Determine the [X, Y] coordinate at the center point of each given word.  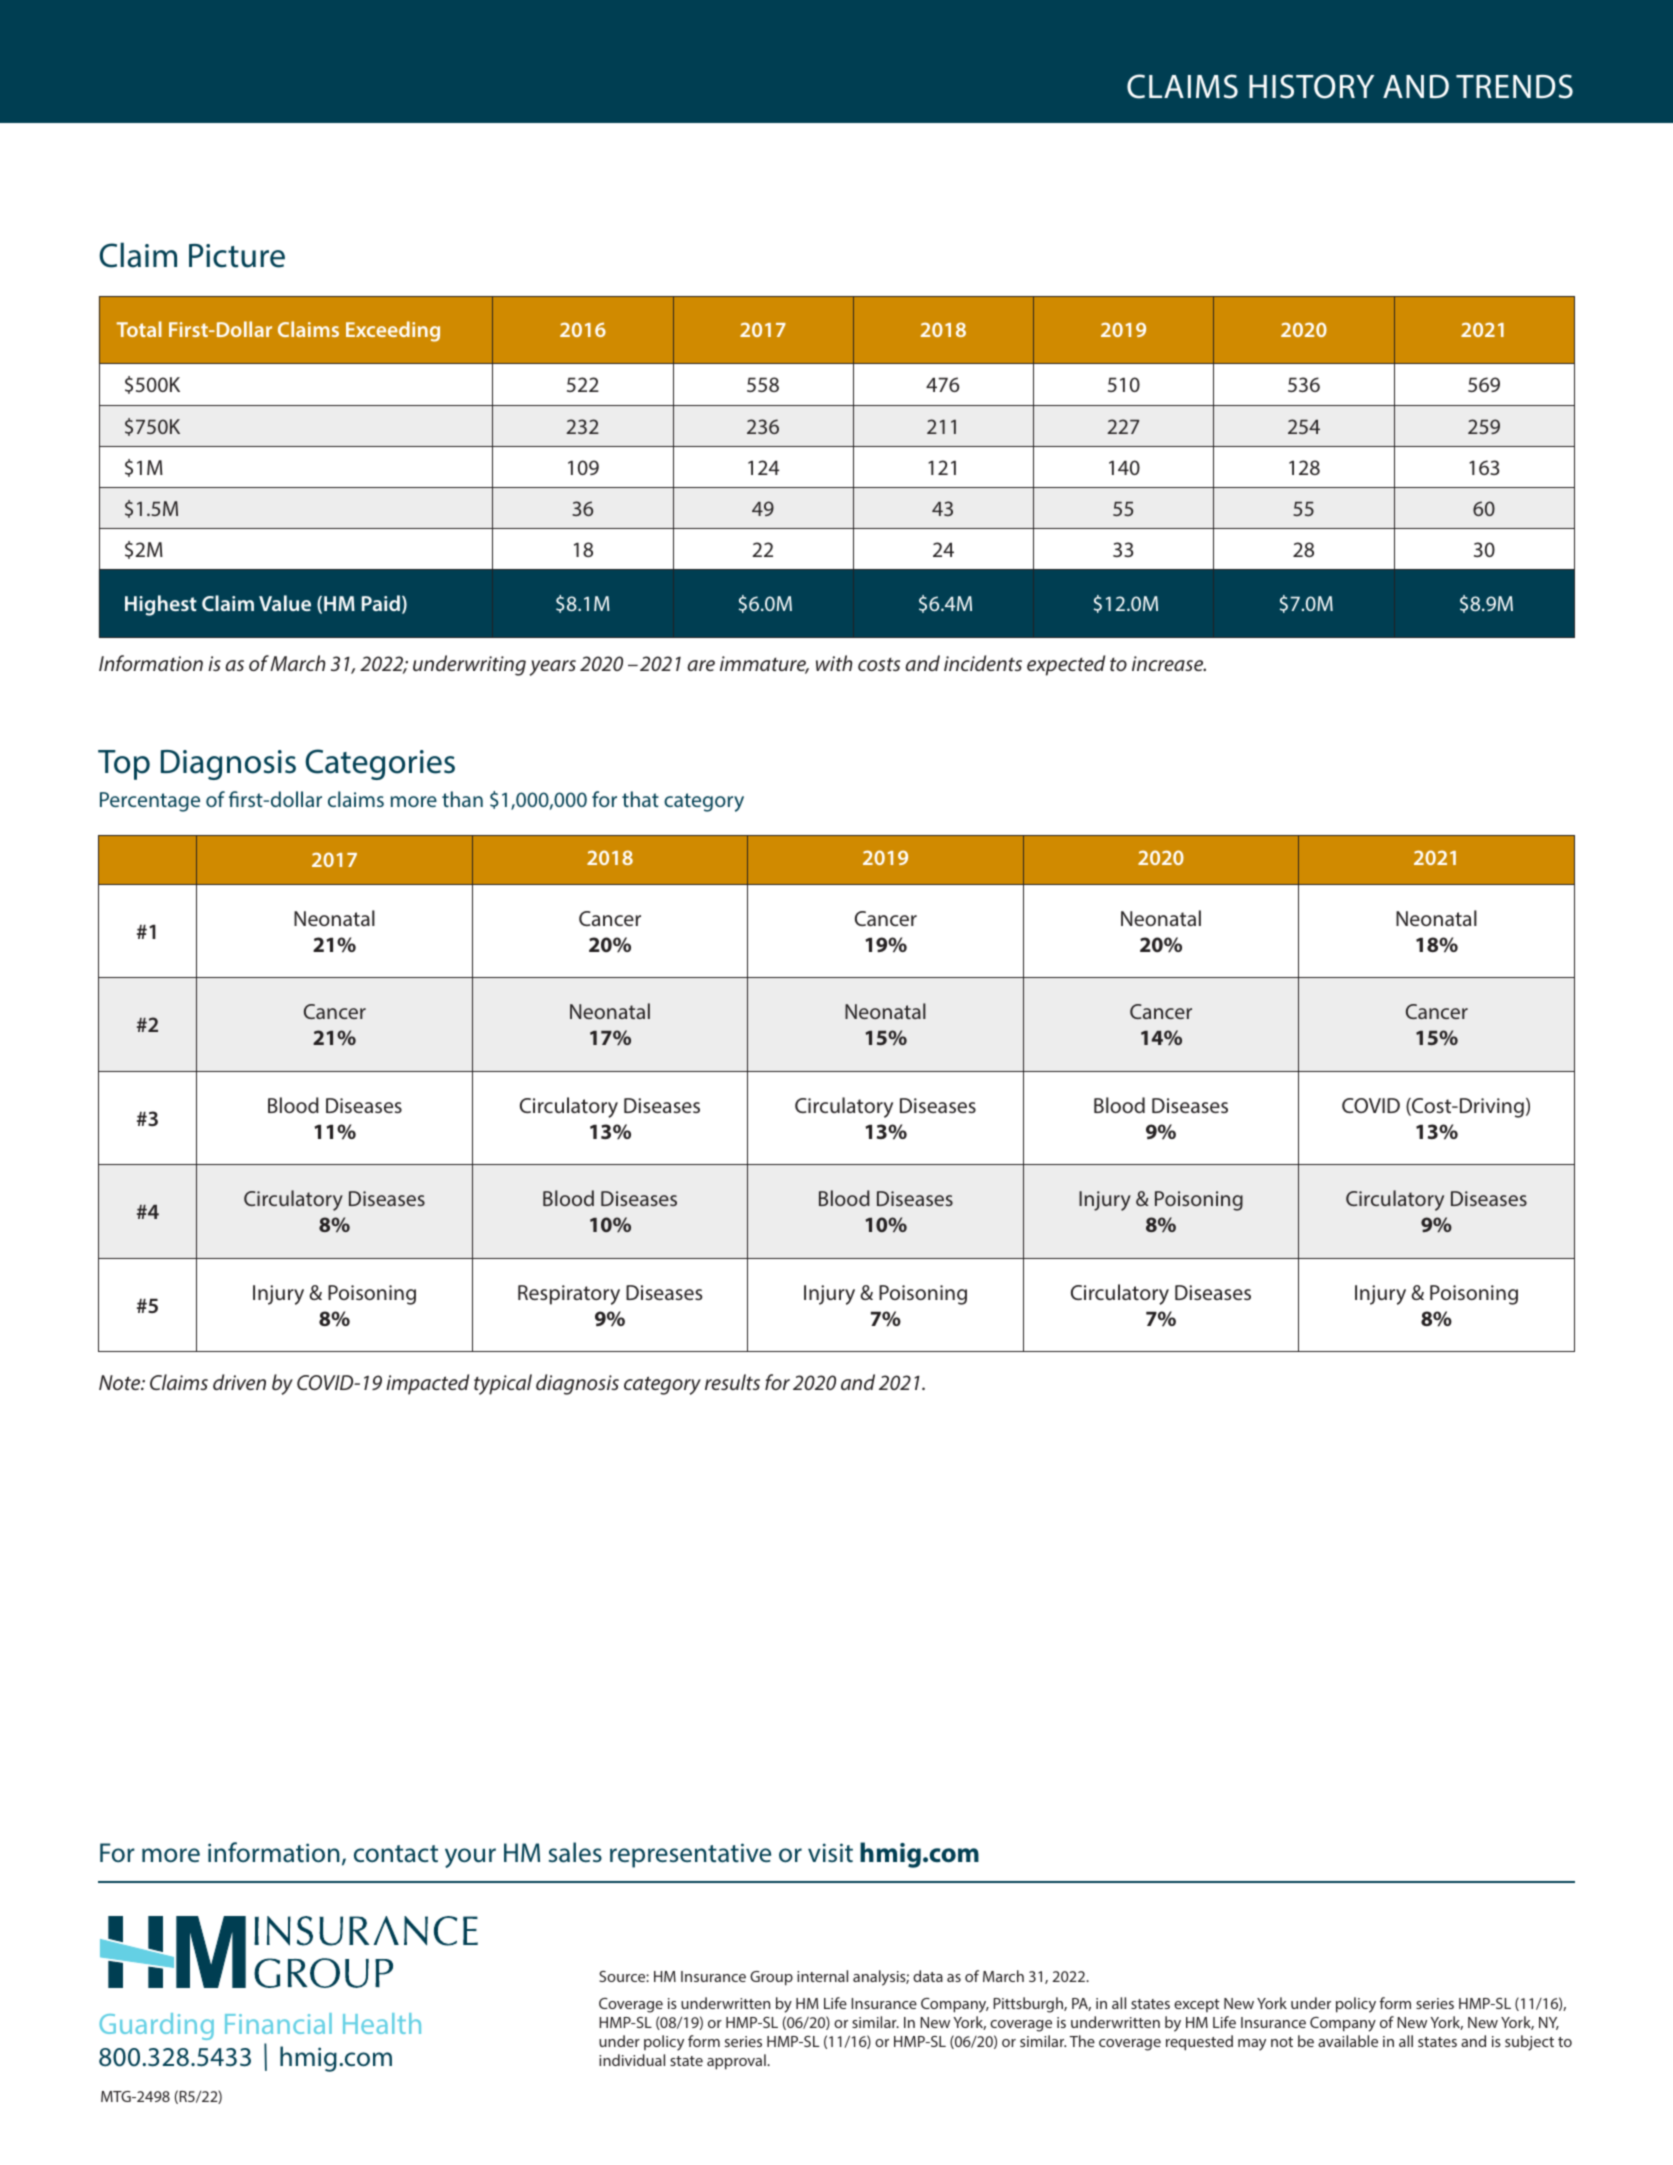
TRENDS [1514, 86]
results [732, 1382]
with [834, 663]
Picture [237, 256]
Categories [380, 764]
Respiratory [569, 1295]
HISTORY [1311, 86]
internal [822, 1976]
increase [1169, 663]
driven [239, 1382]
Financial [278, 2023]
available [1348, 2041]
